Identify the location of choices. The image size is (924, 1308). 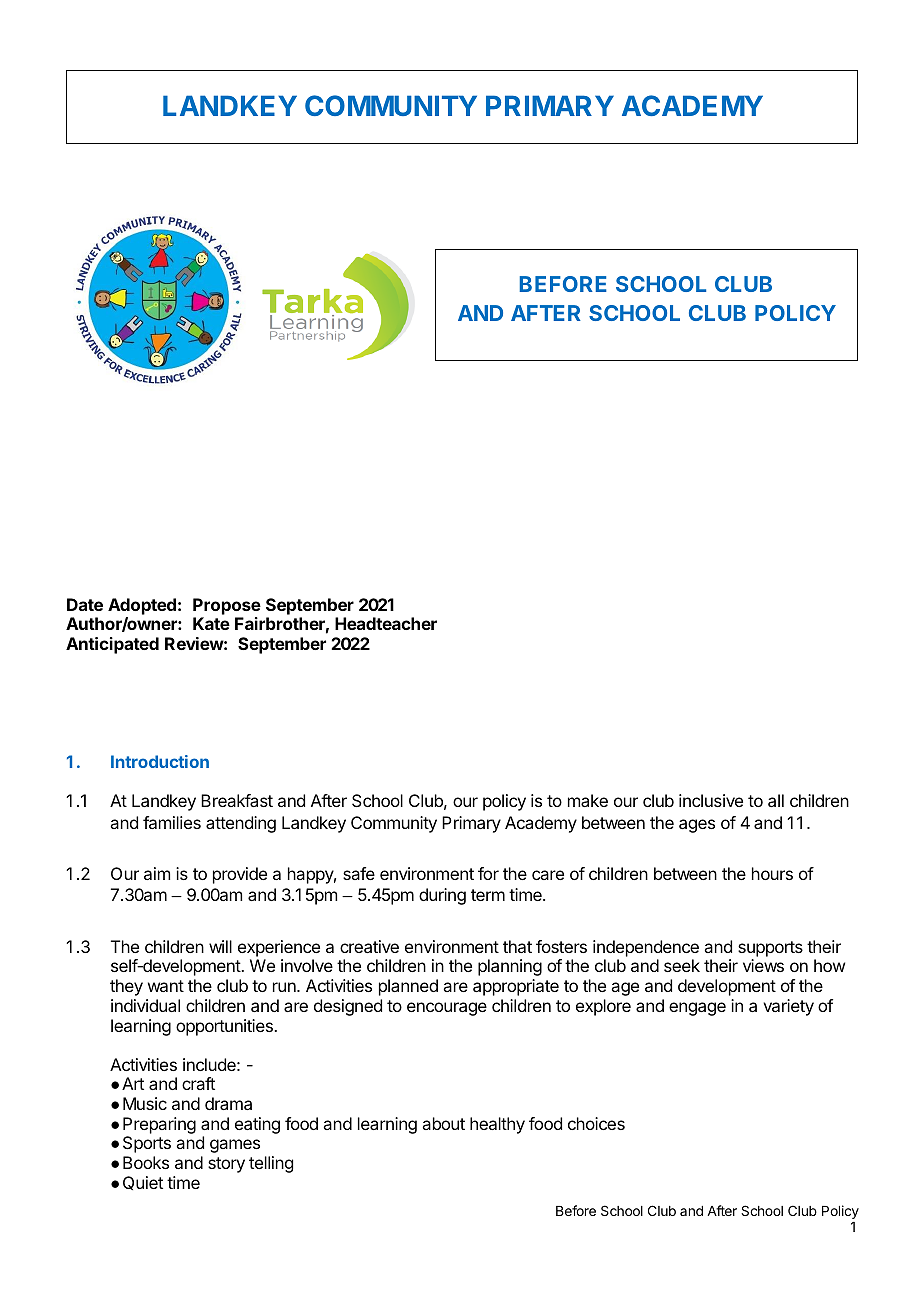
(596, 1123).
